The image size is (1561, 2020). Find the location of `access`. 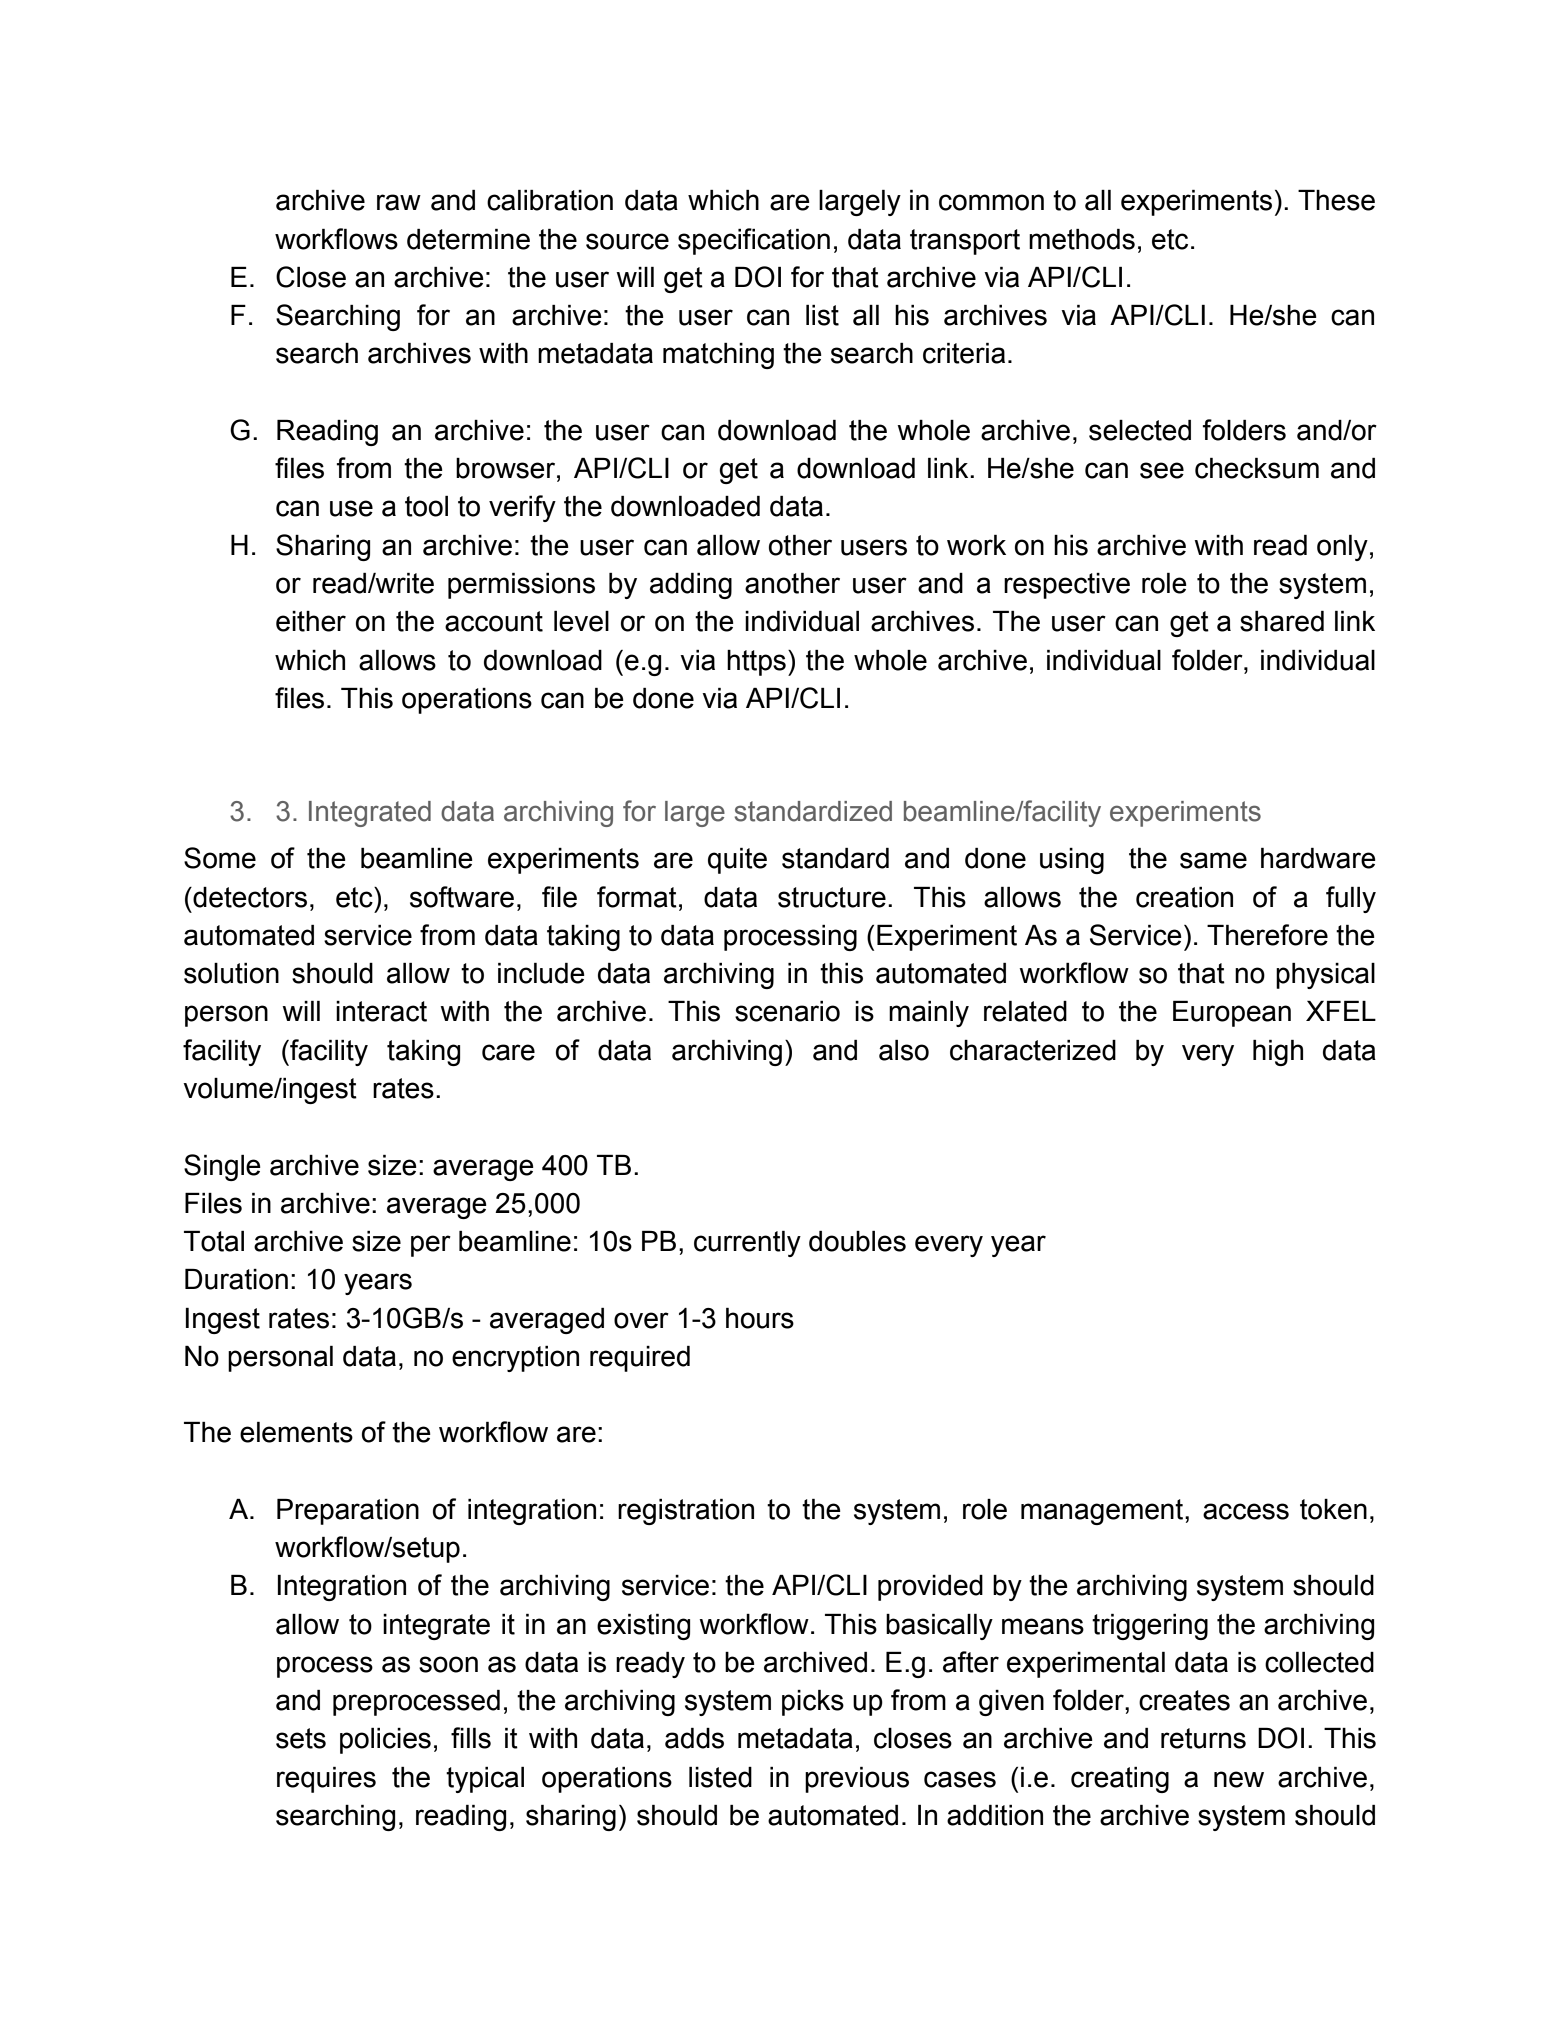

access is located at coordinates (1246, 1511).
